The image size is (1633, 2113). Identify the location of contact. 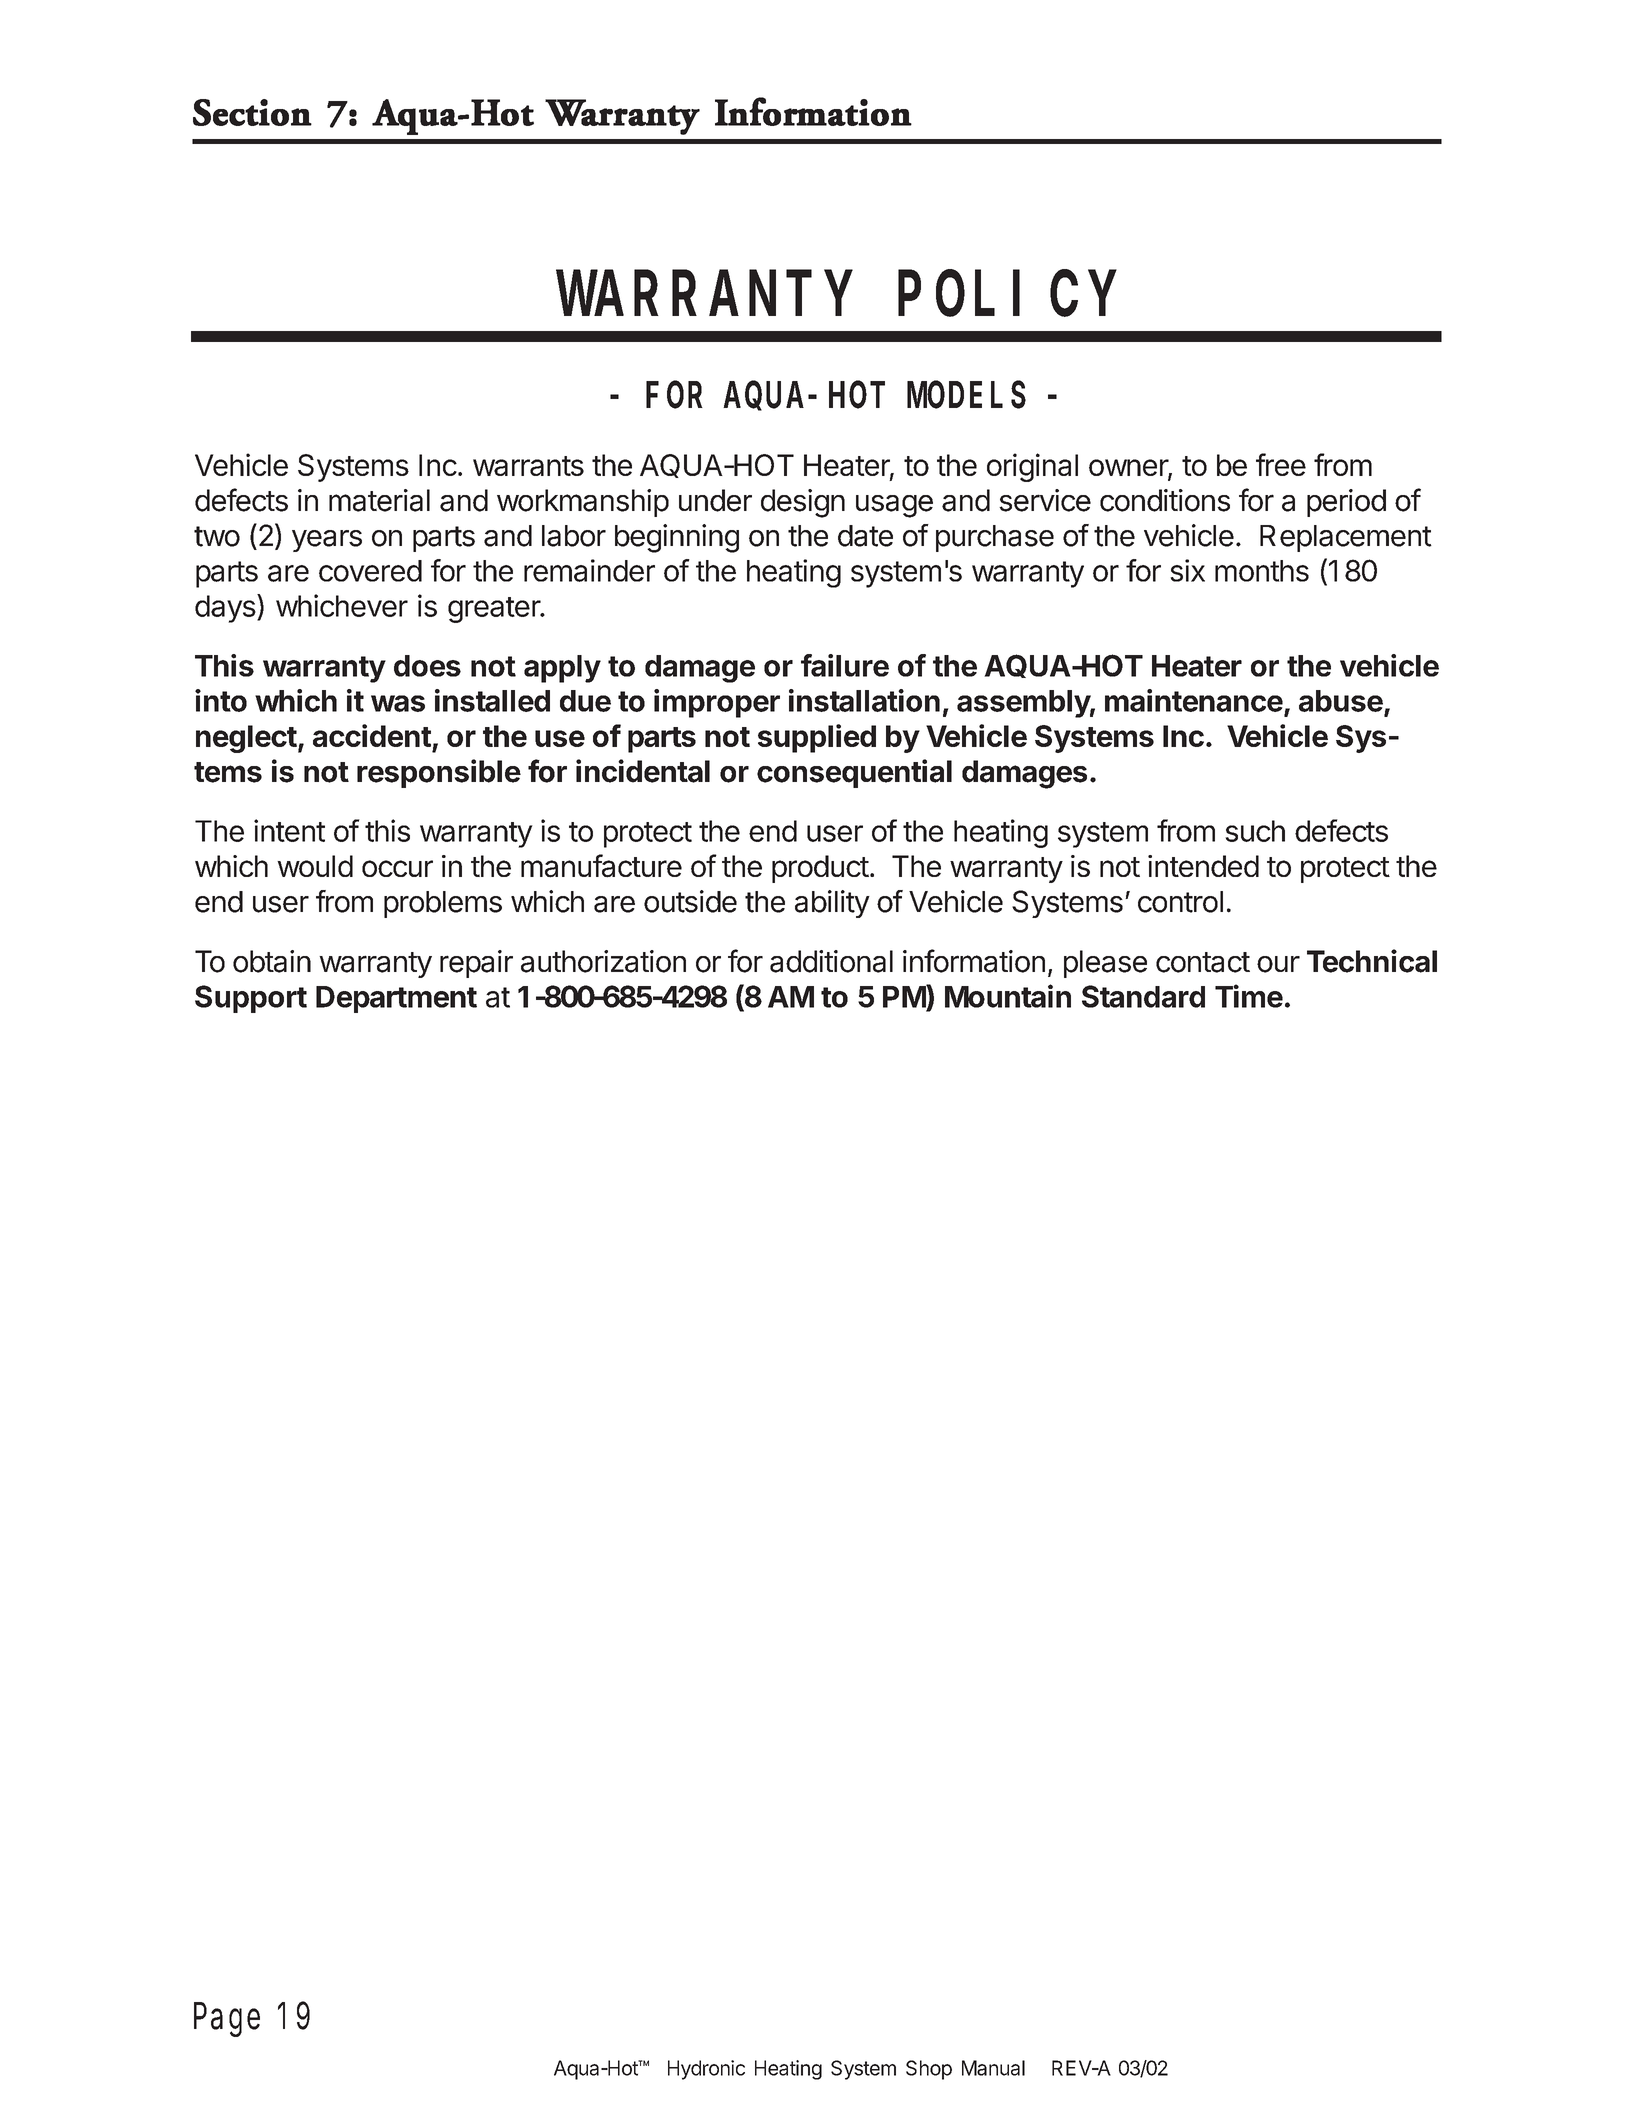
(1203, 962).
